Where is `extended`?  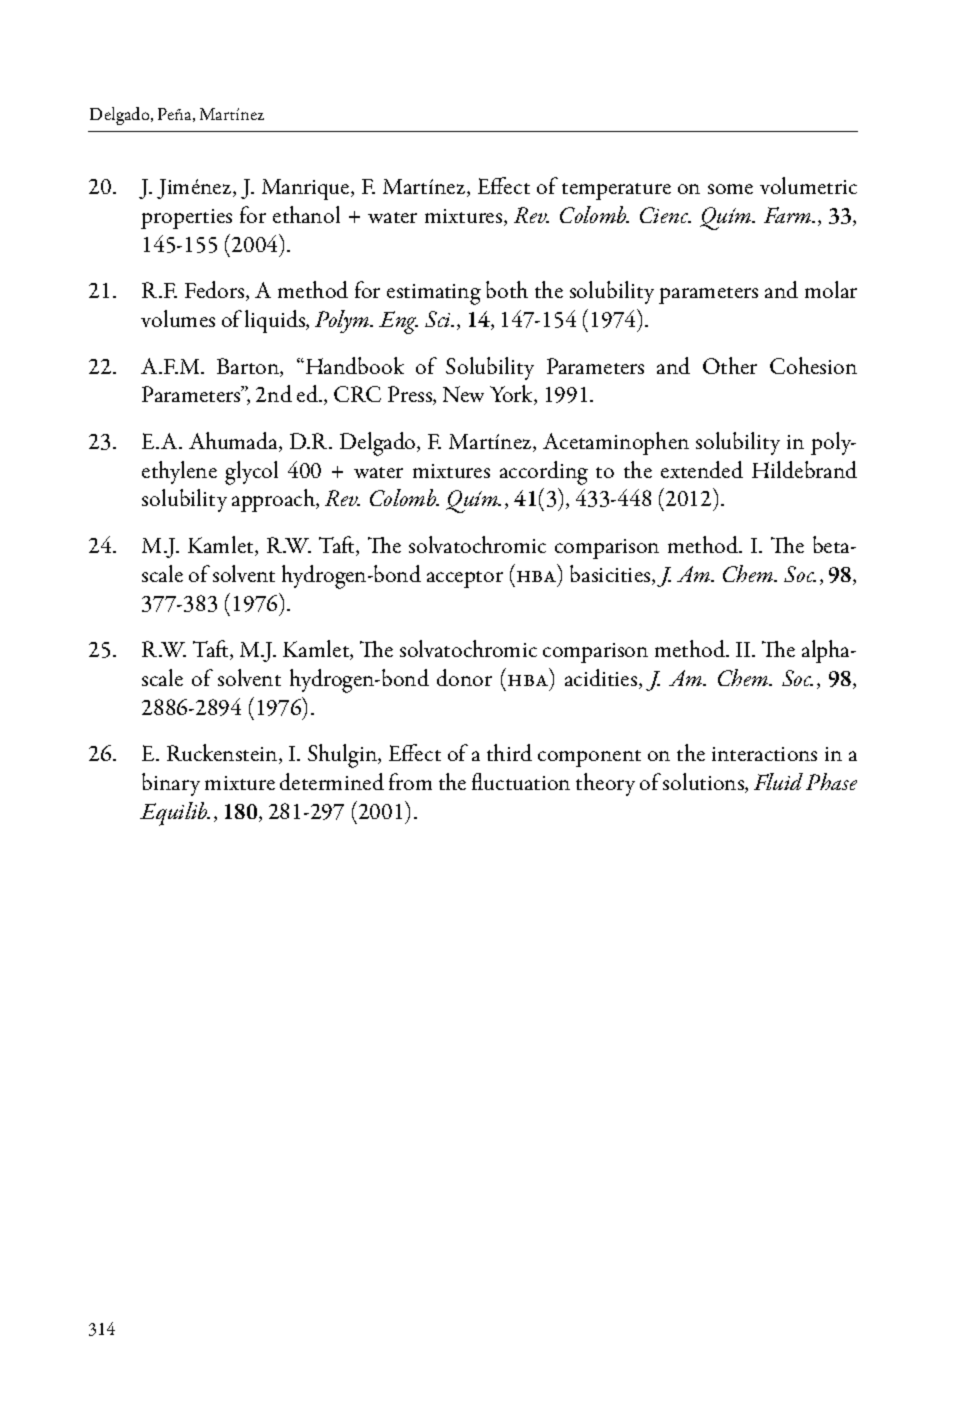
extended is located at coordinates (702, 469).
